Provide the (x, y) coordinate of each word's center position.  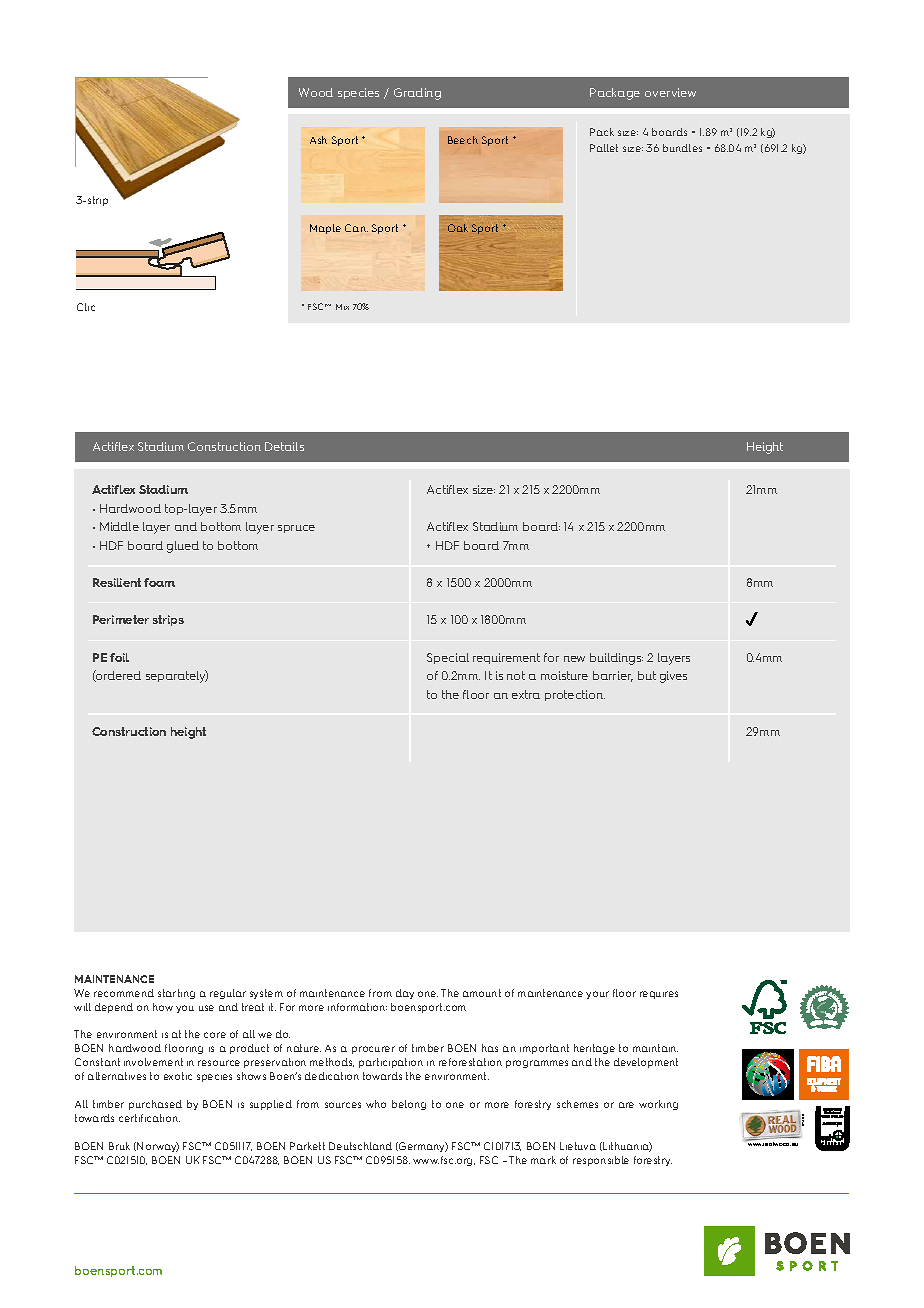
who (376, 1104)
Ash (318, 140)
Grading (417, 94)
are (626, 1105)
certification (149, 1118)
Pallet (604, 148)
